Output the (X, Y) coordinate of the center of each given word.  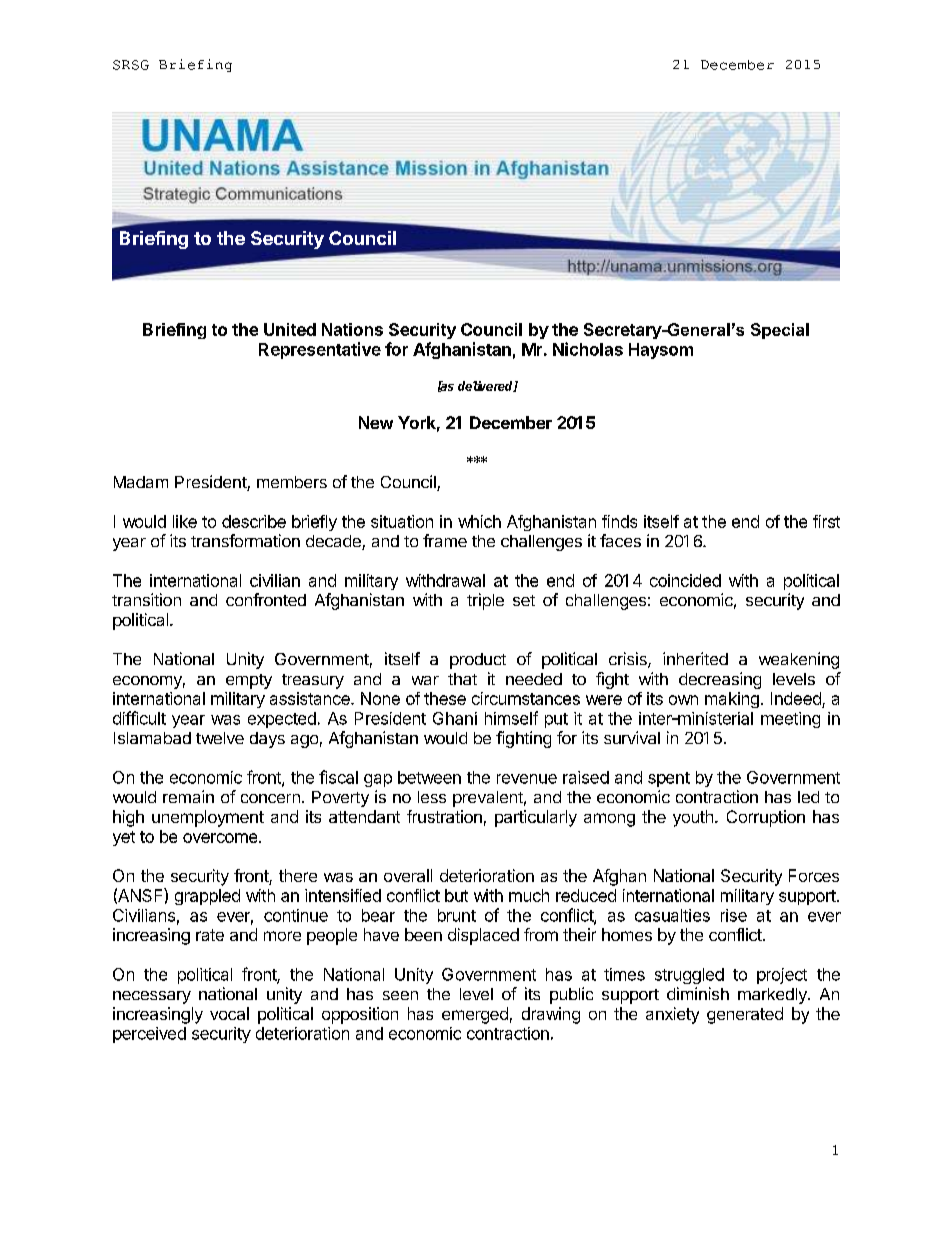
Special (780, 331)
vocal (229, 1013)
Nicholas (588, 349)
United (290, 329)
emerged (475, 1015)
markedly (773, 996)
